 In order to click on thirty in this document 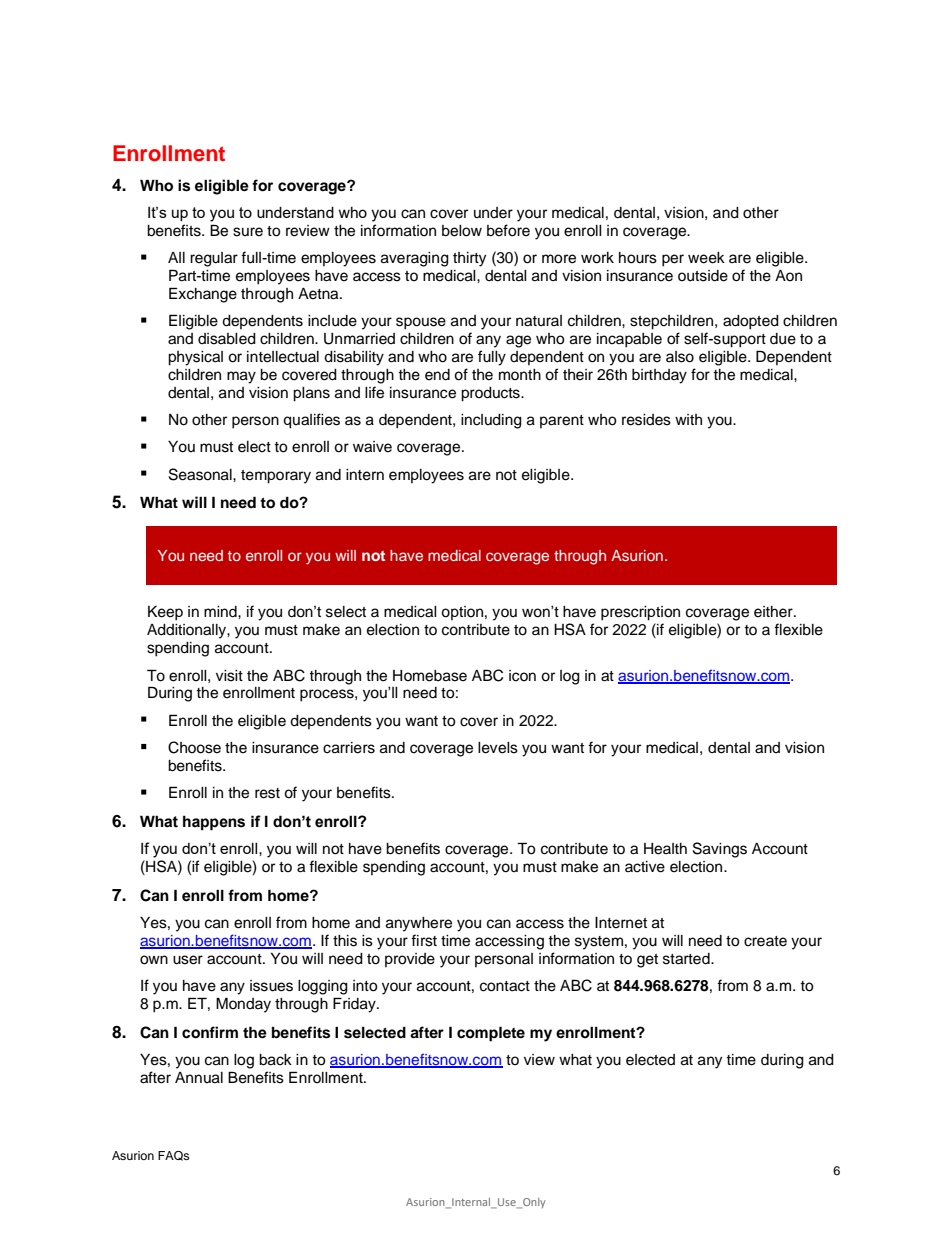, I will do `click(469, 259)`.
